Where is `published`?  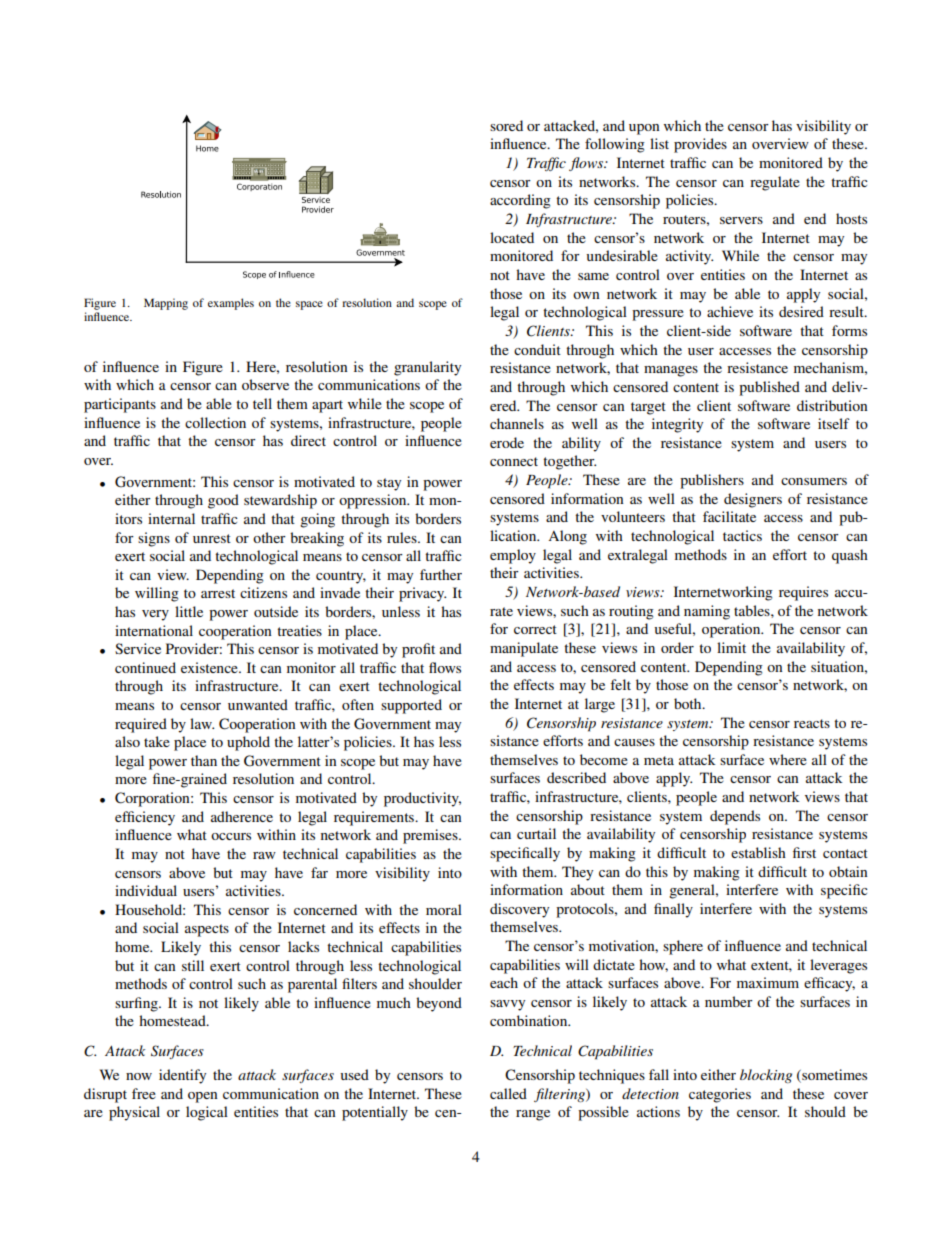
published is located at coordinates (769, 388).
